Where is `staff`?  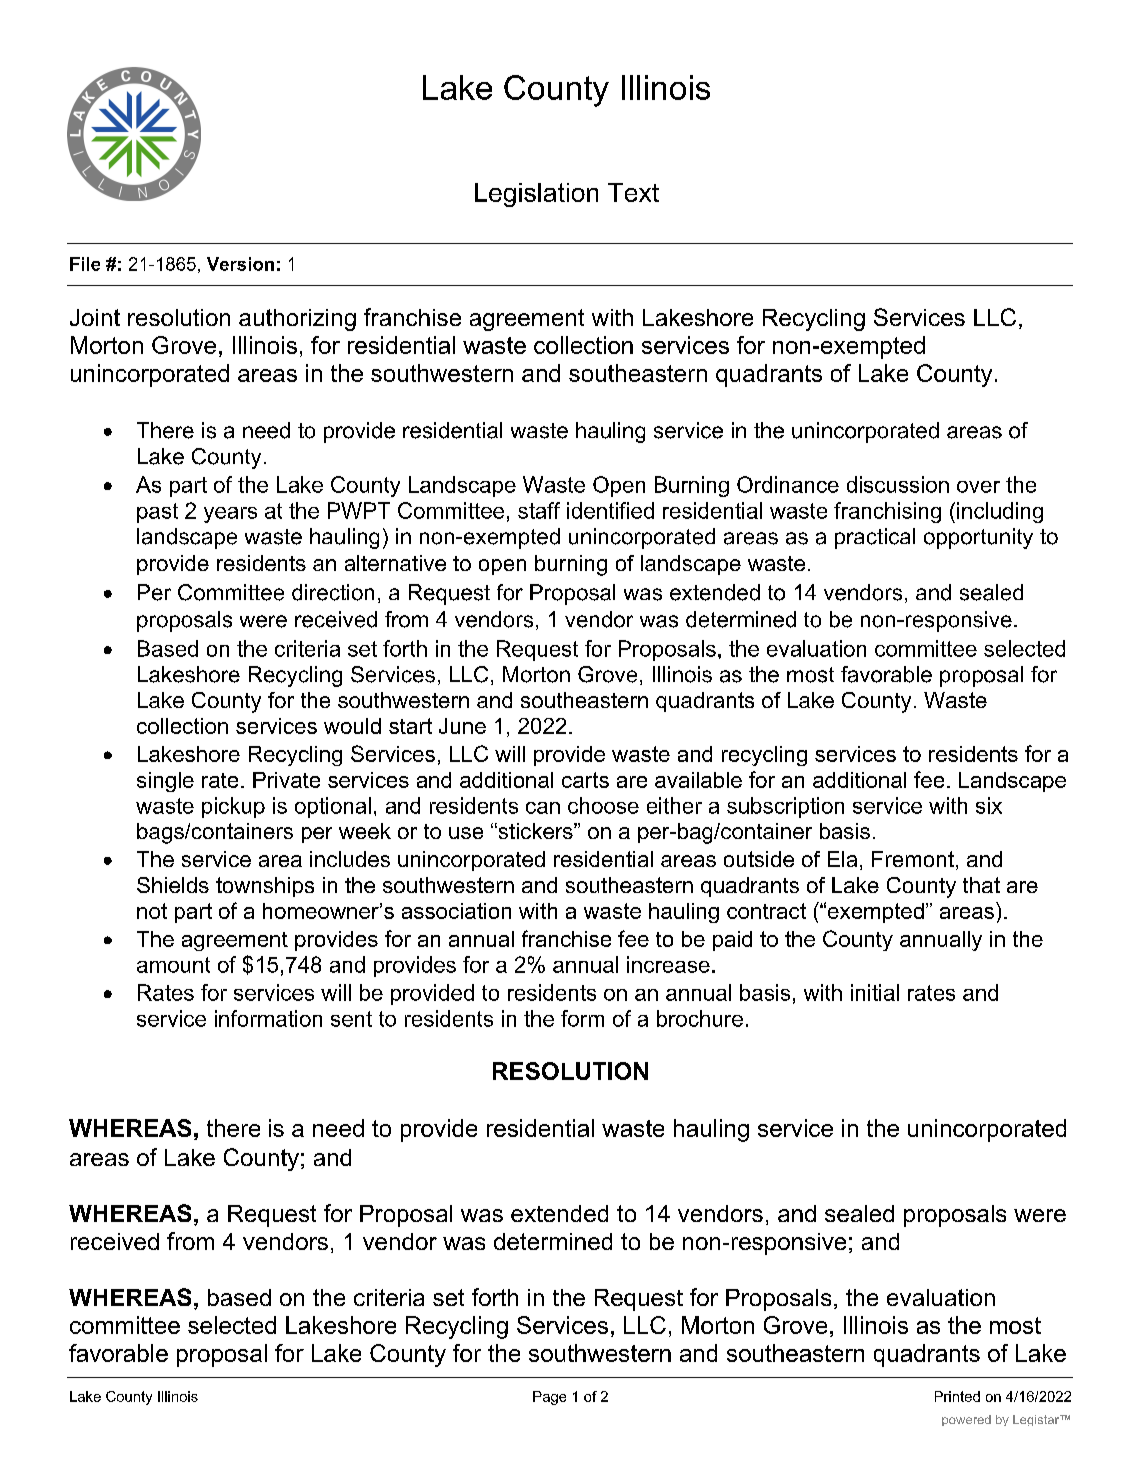 staff is located at coordinates (539, 510).
